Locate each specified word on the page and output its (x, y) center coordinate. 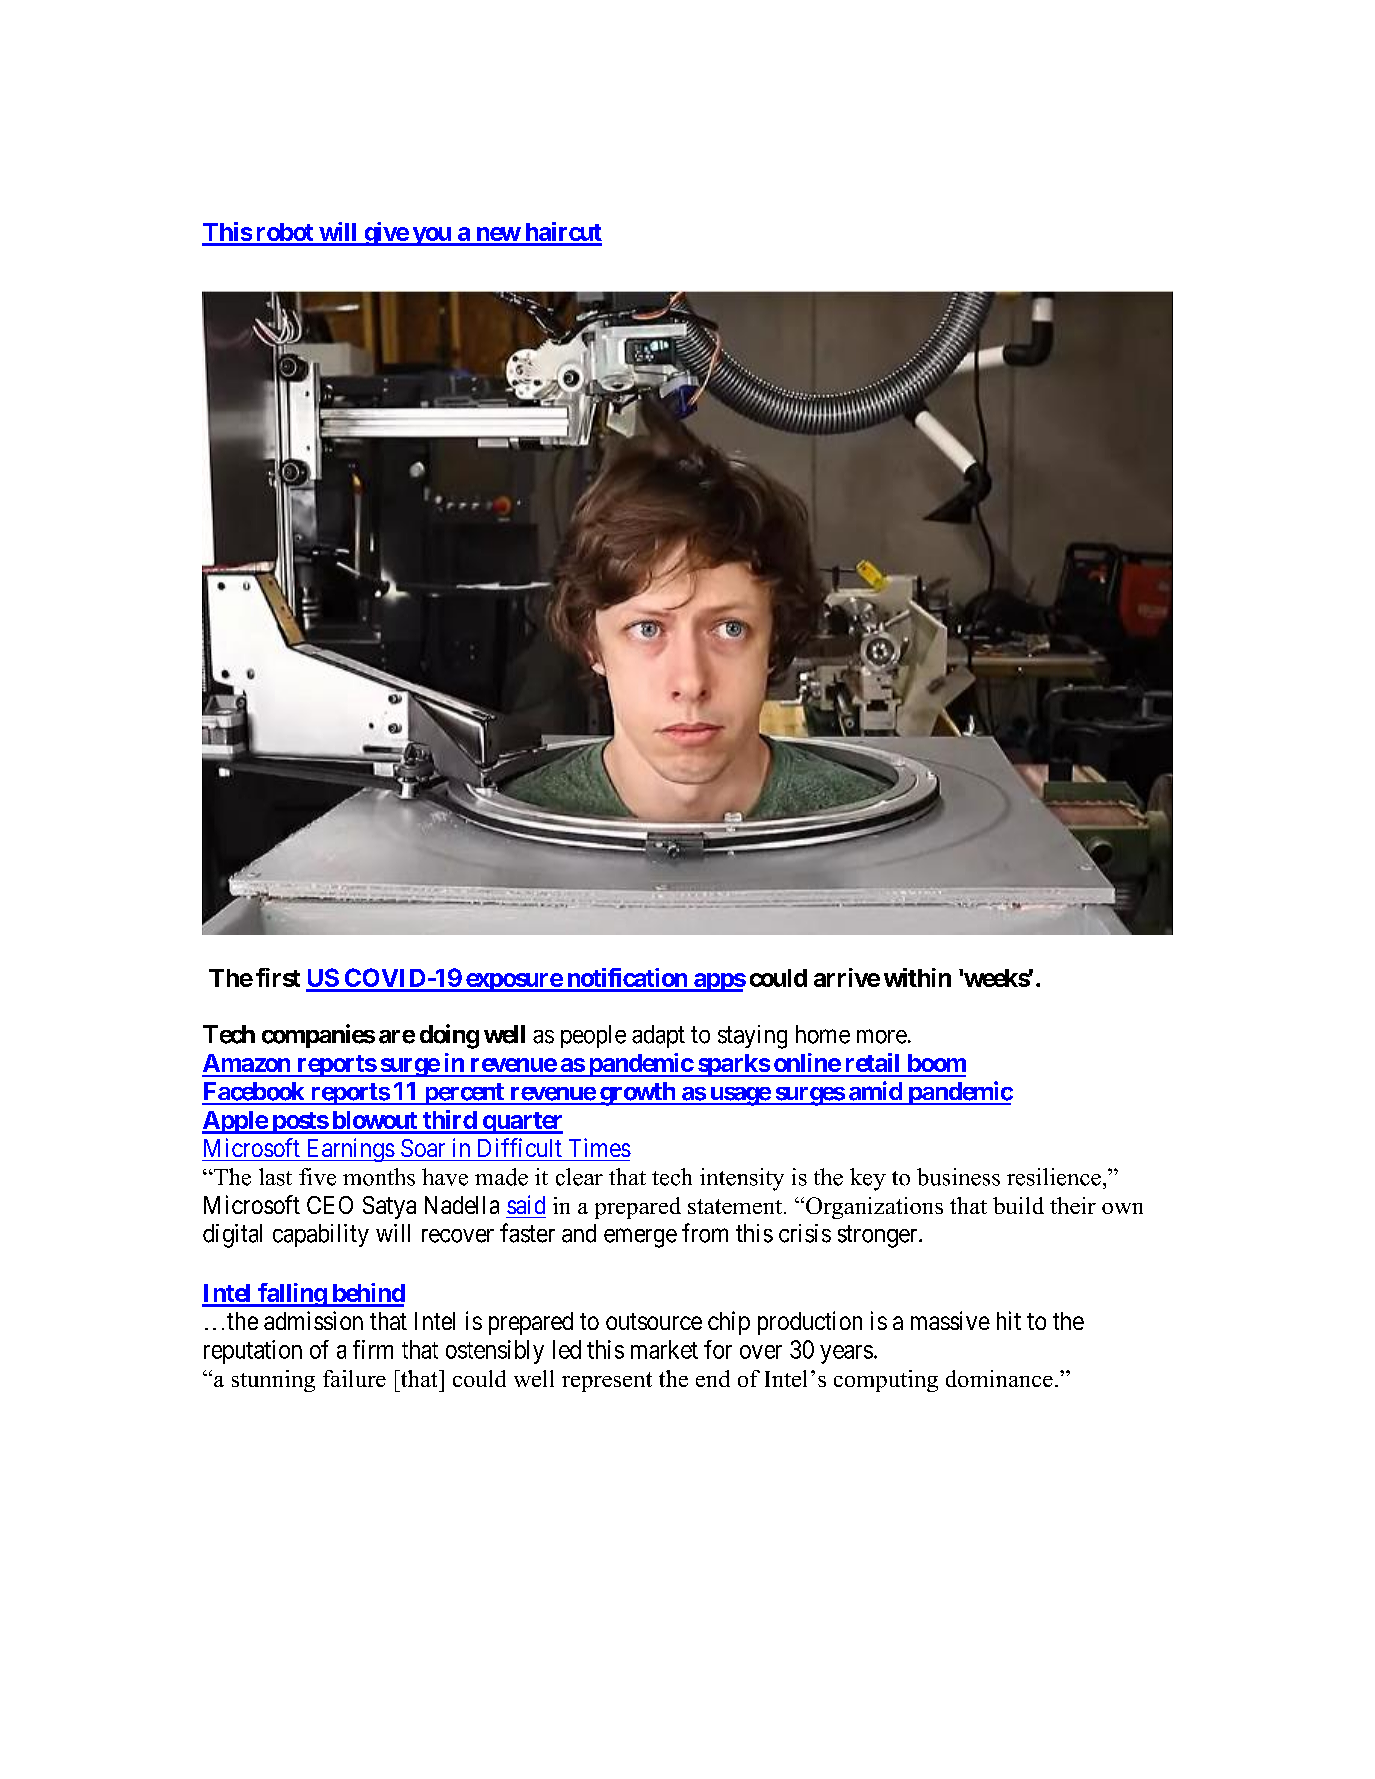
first (278, 977)
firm (373, 1349)
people (593, 1036)
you (431, 236)
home (823, 1034)
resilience (1054, 1177)
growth (637, 1094)
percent (464, 1094)
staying (752, 1037)
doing (449, 1036)
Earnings (349, 1150)
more (882, 1036)
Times (600, 1147)
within (917, 977)
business (958, 1177)
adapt (658, 1036)
